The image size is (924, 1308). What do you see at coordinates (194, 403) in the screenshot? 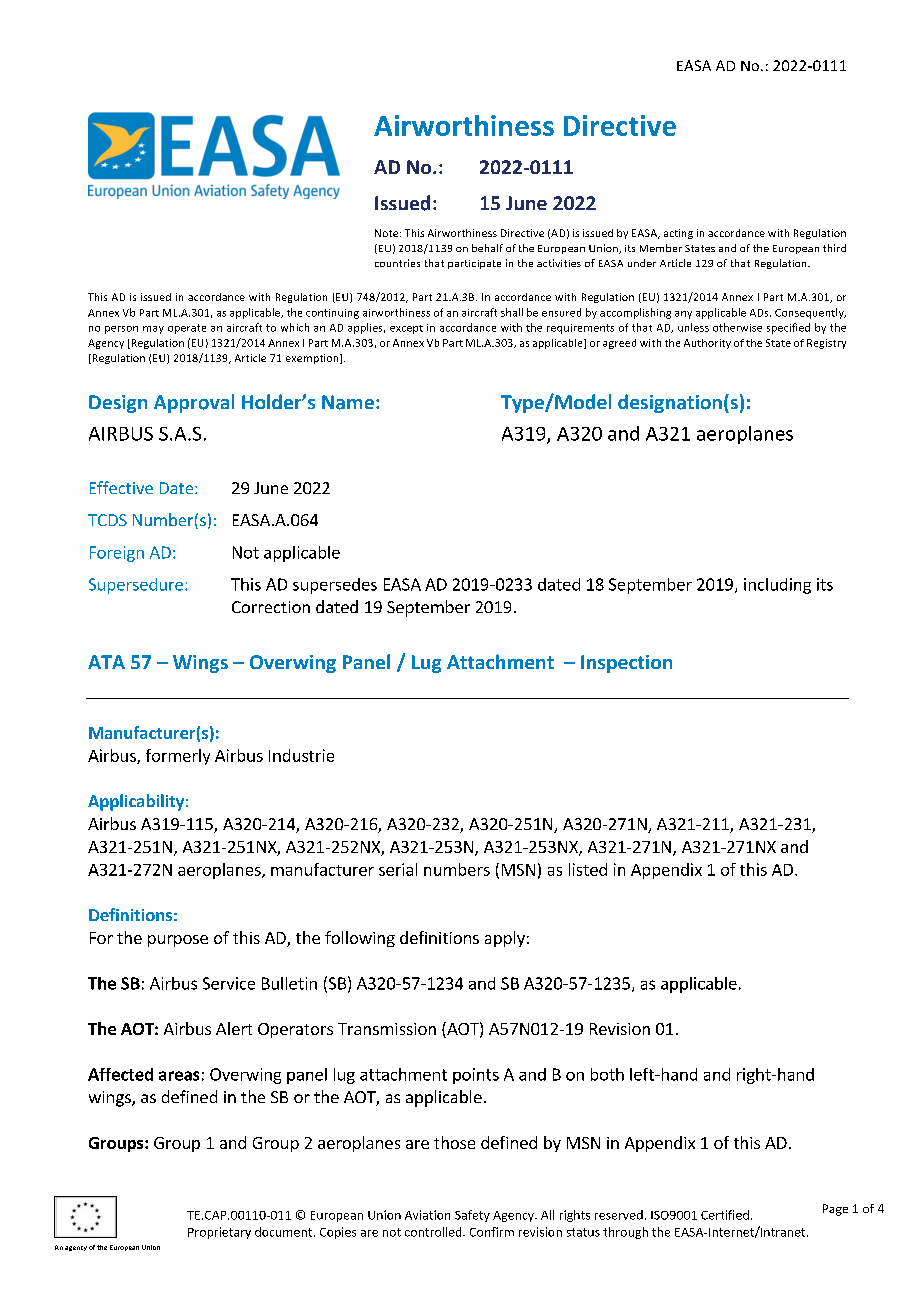
I see `Approval` at bounding box center [194, 403].
